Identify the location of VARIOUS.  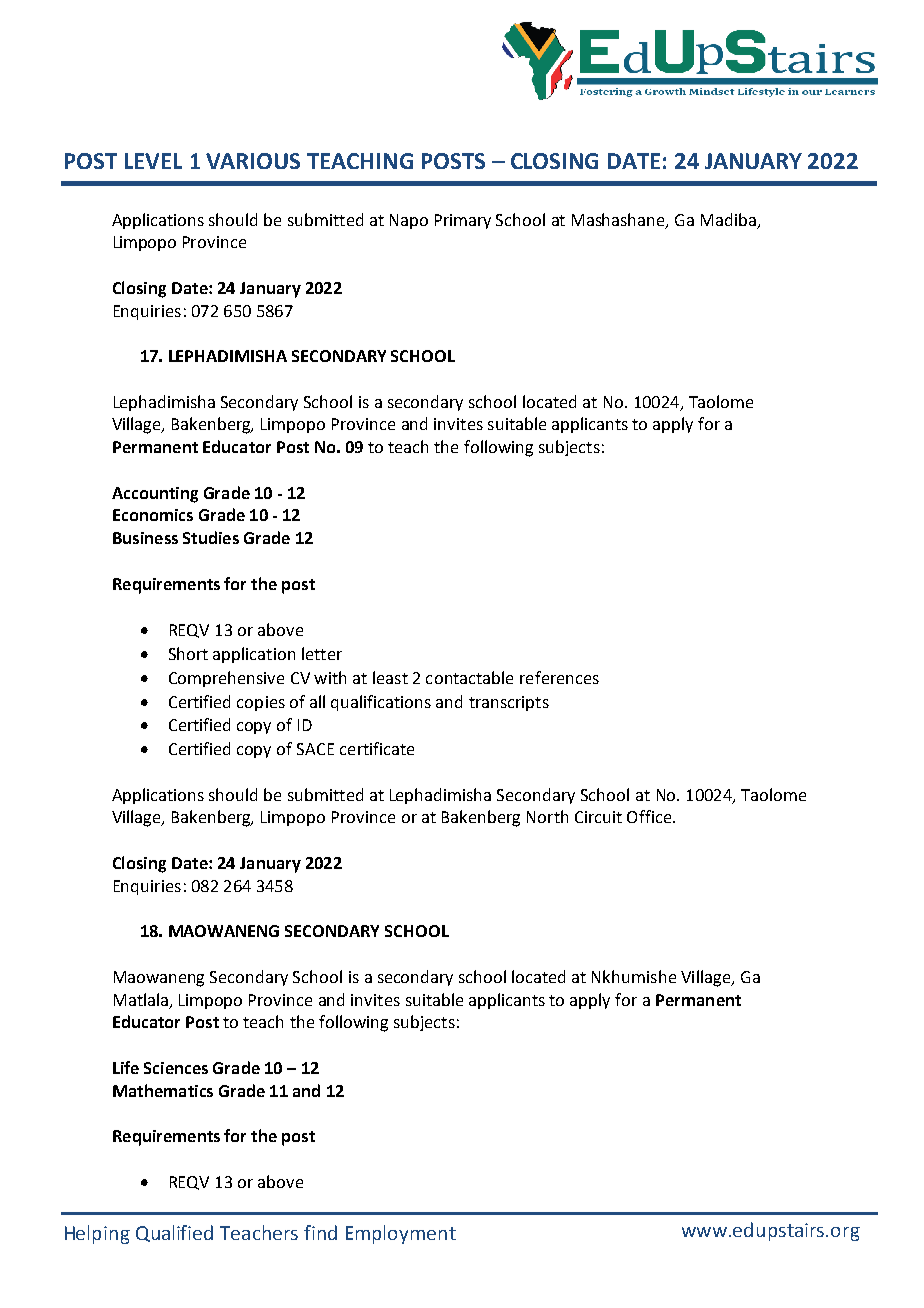
(253, 161).
